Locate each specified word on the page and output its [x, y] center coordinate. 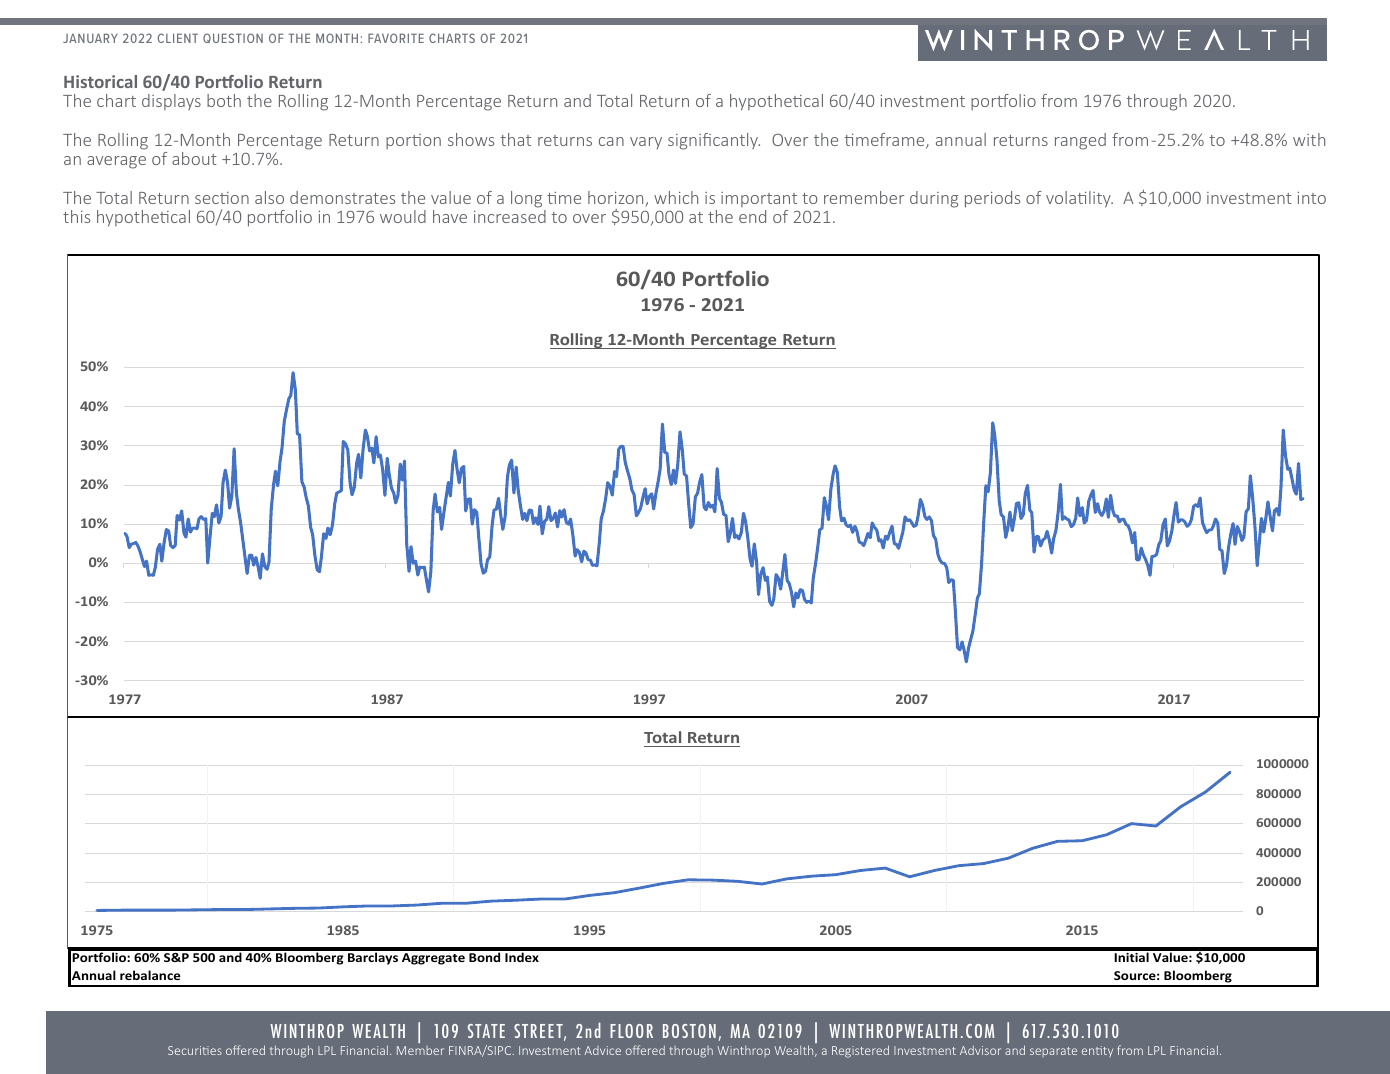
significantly [714, 141]
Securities [195, 1050]
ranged [1080, 141]
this [76, 216]
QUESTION [233, 38]
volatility [1079, 199]
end [752, 216]
